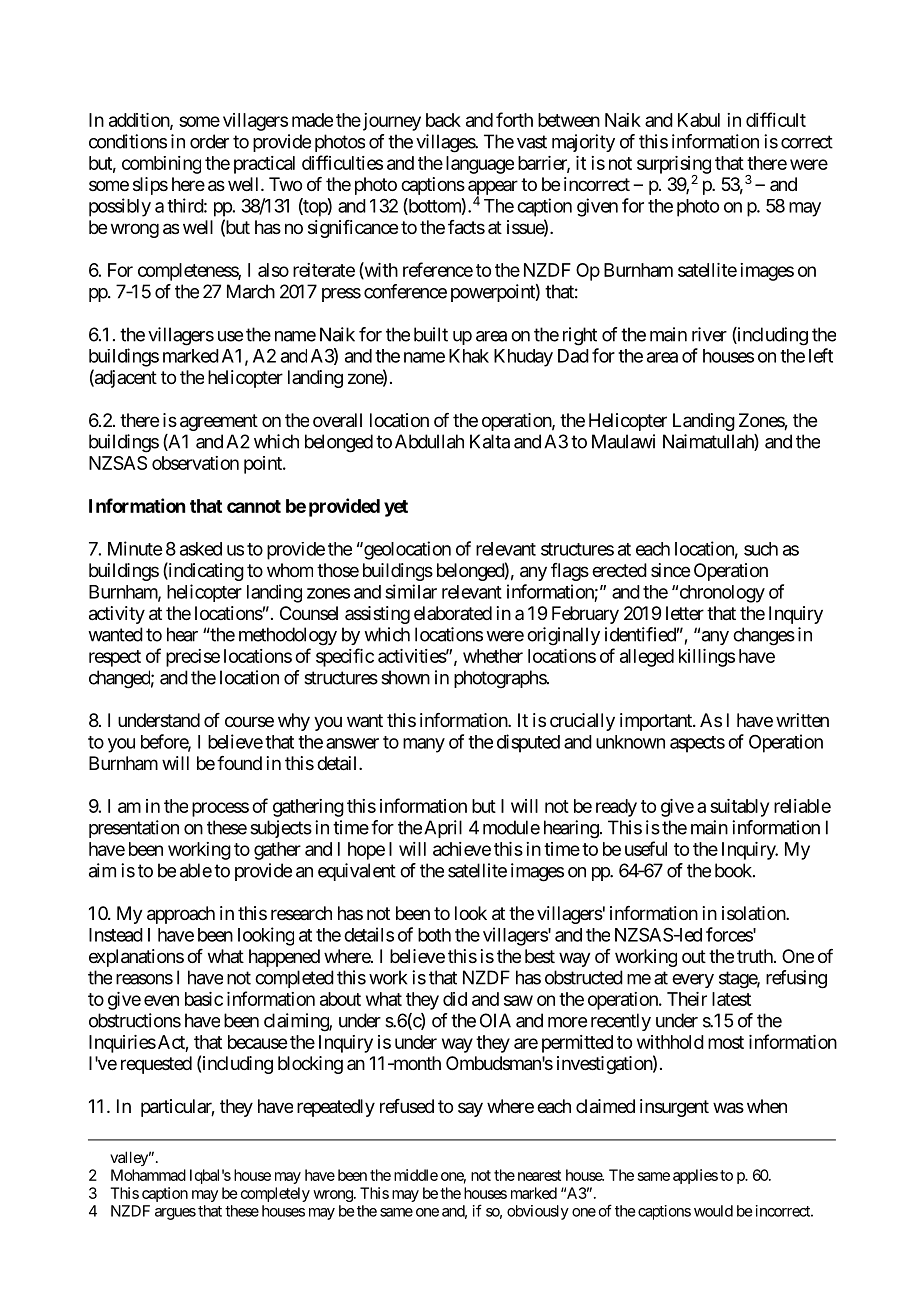 The height and width of the document is (1308, 924). I want to click on middle, so click(416, 1175).
